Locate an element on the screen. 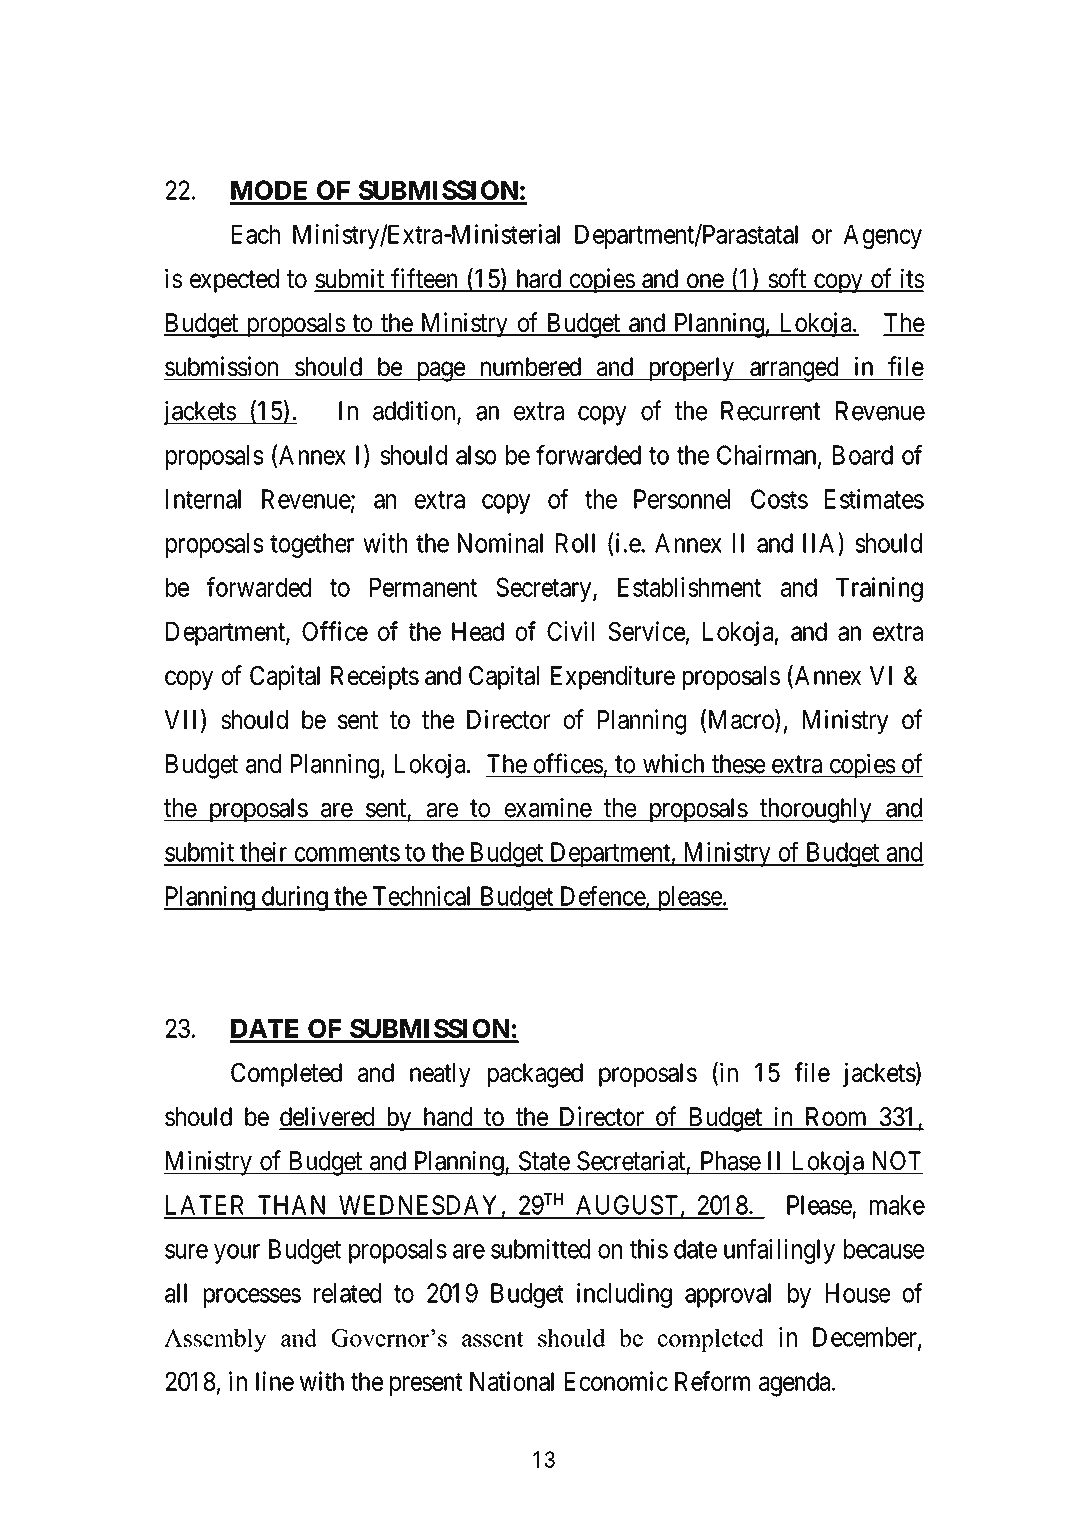 The width and height of the screenshot is (1087, 1538). expected is located at coordinates (234, 281).
